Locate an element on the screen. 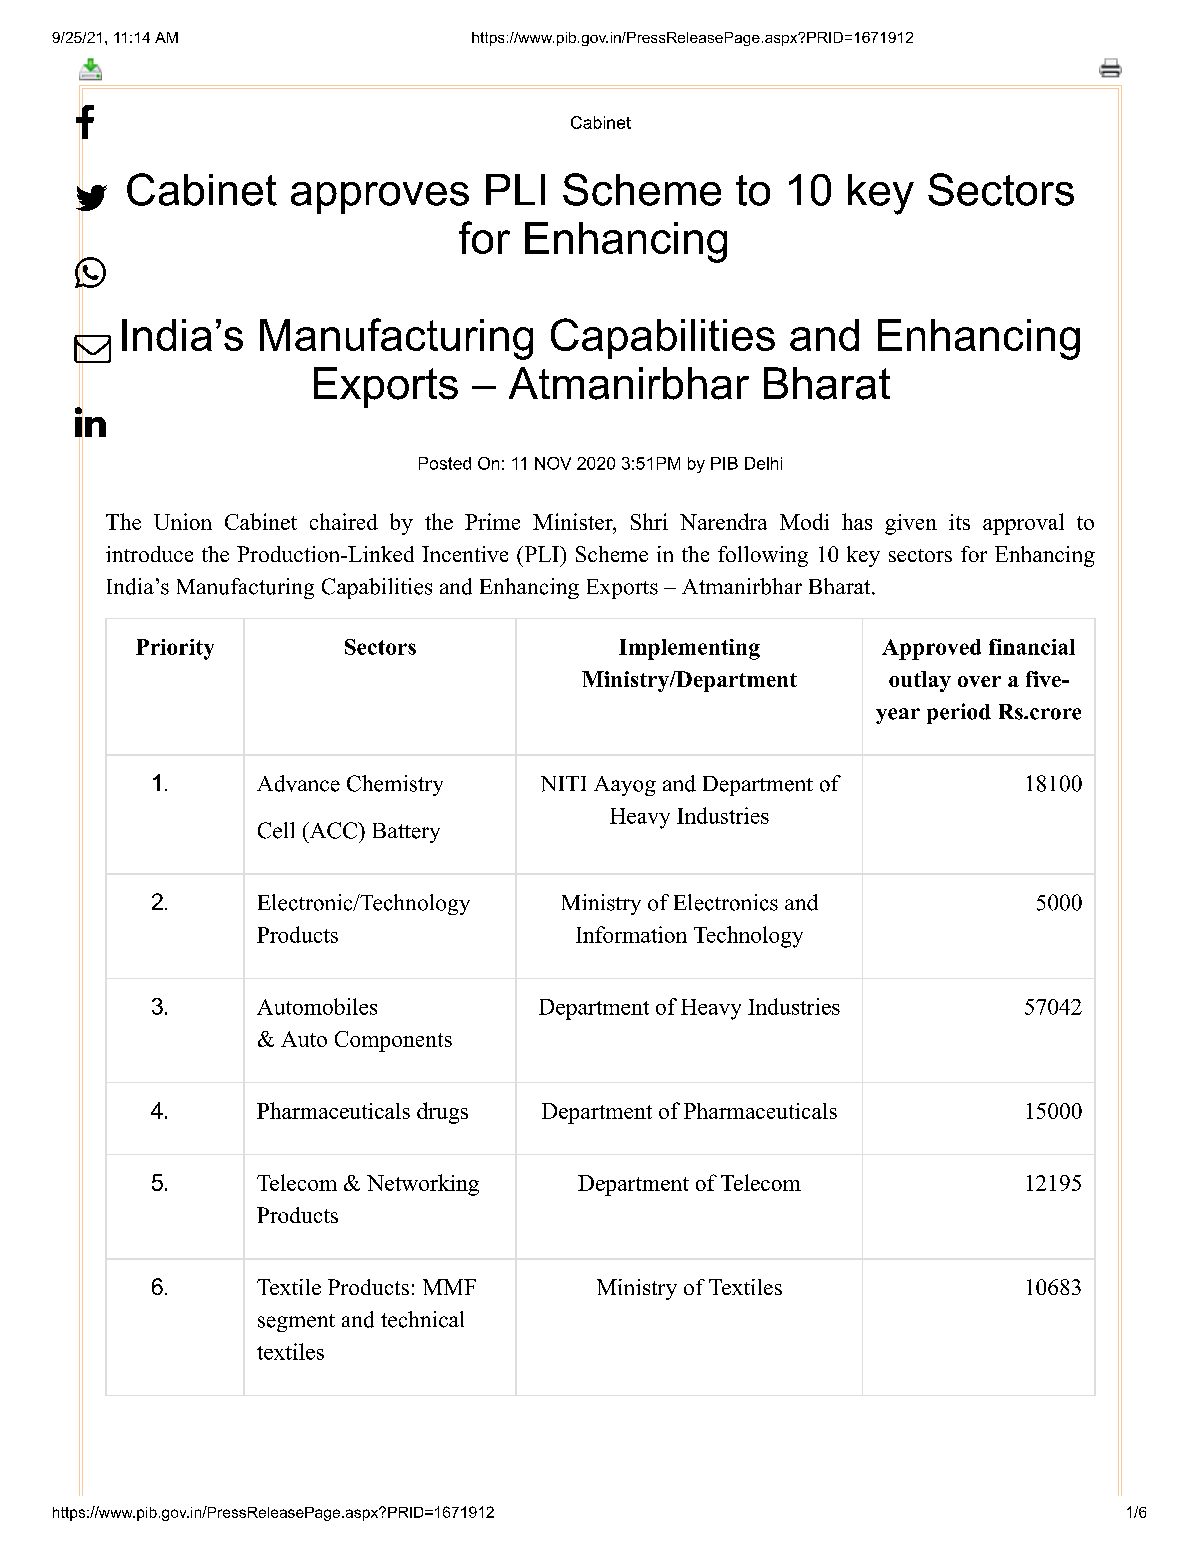 The image size is (1199, 1551). NOV is located at coordinates (553, 463).
